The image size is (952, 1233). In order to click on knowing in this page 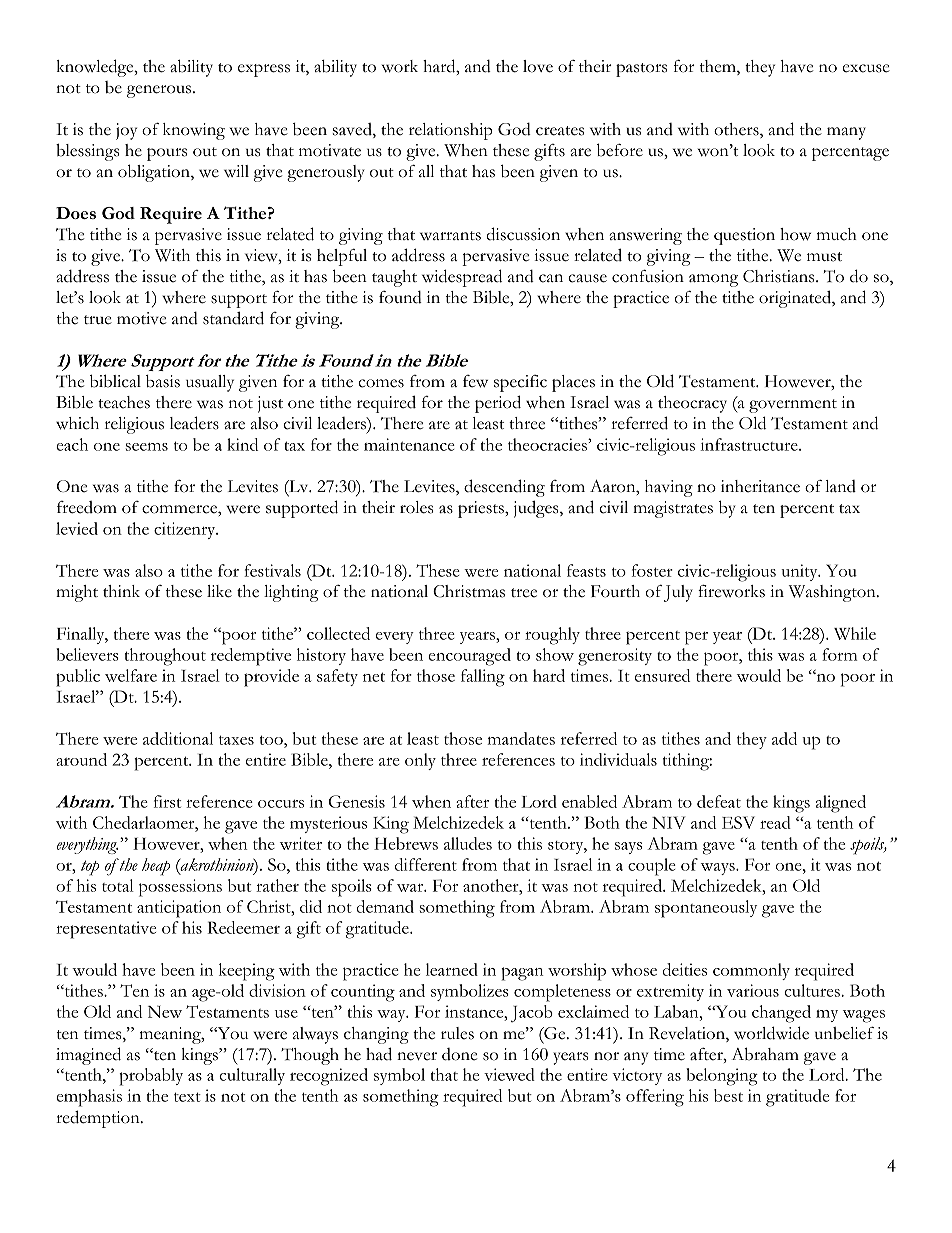, I will do `click(194, 131)`.
